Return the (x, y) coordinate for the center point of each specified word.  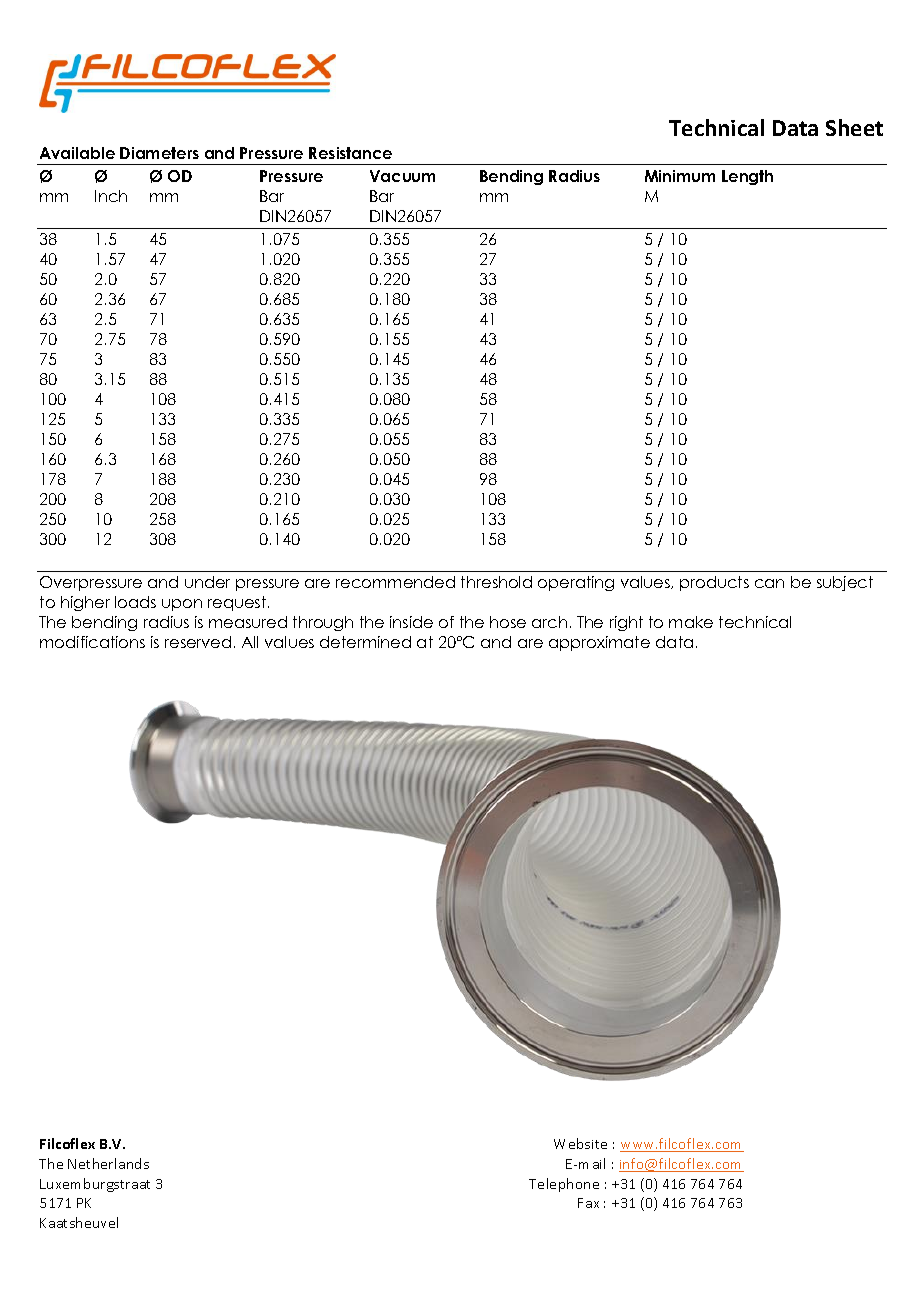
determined (365, 642)
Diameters (159, 153)
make (691, 622)
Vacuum (402, 176)
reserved (198, 642)
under (207, 582)
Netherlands (108, 1163)
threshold (496, 582)
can (769, 583)
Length (747, 177)
